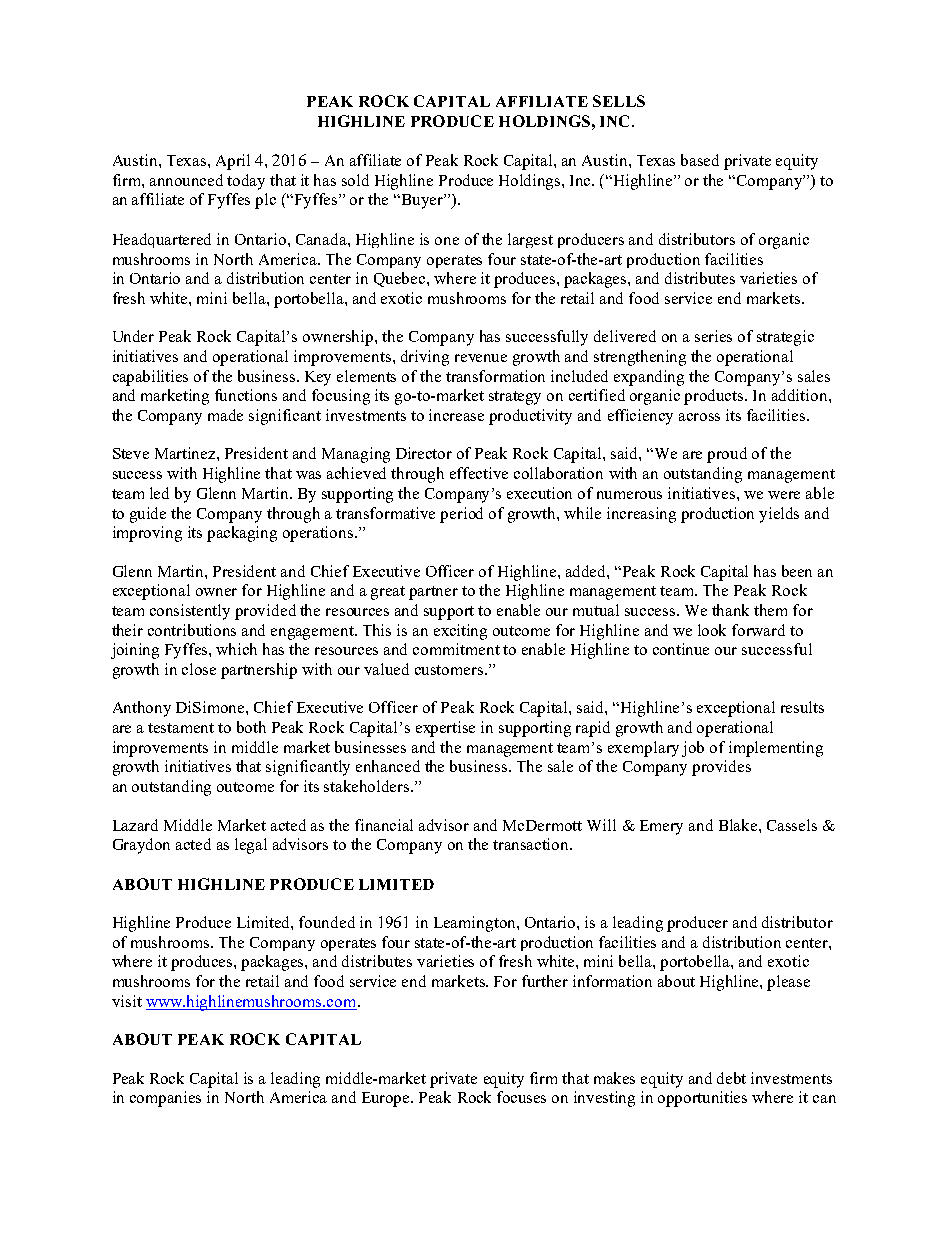  Describe the element at coordinates (779, 515) in the image. I see `yields` at that location.
